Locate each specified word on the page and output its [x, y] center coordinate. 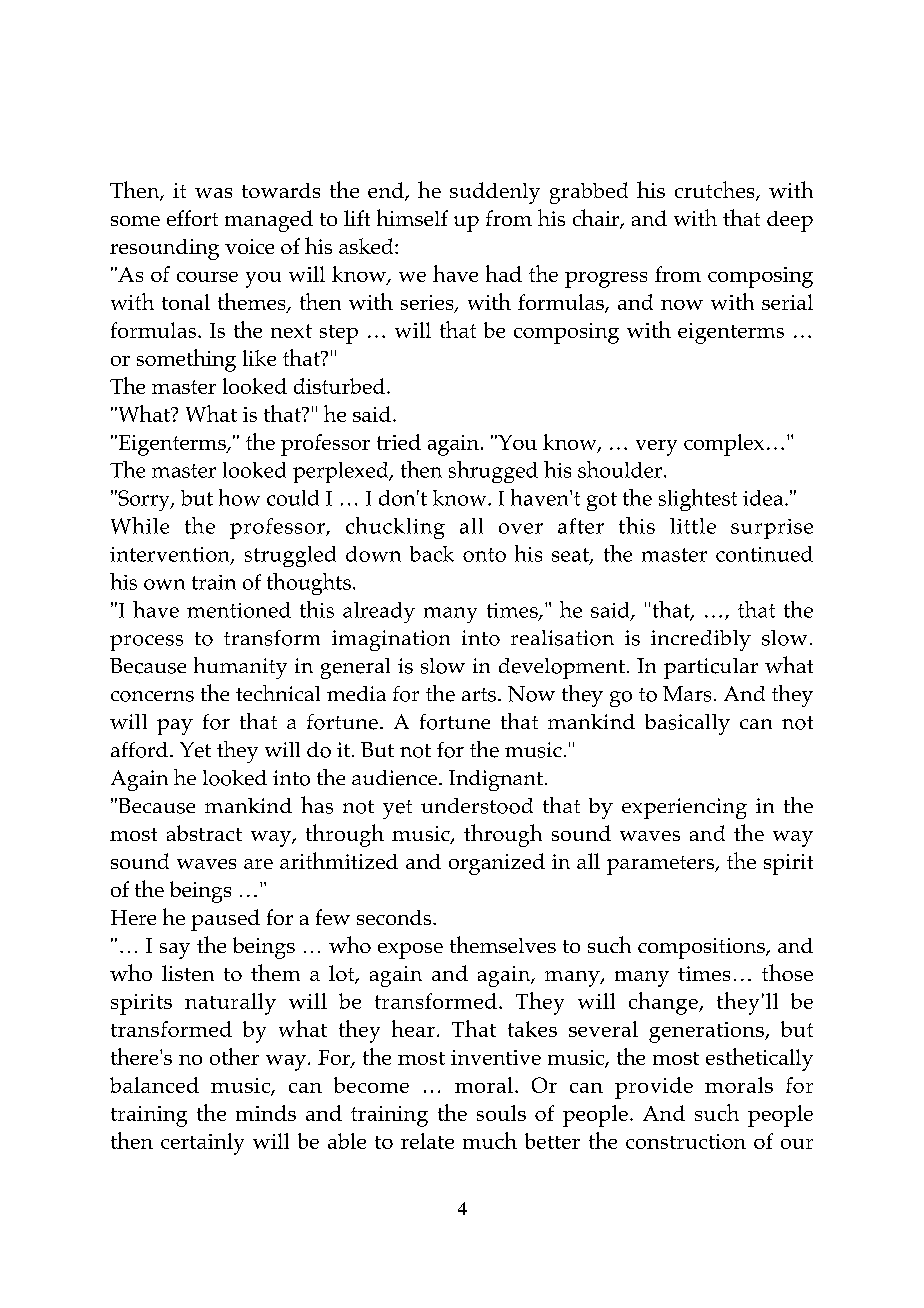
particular [711, 668]
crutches [716, 191]
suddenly [495, 193]
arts [479, 695]
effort [192, 218]
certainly [202, 1144]
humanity [240, 668]
